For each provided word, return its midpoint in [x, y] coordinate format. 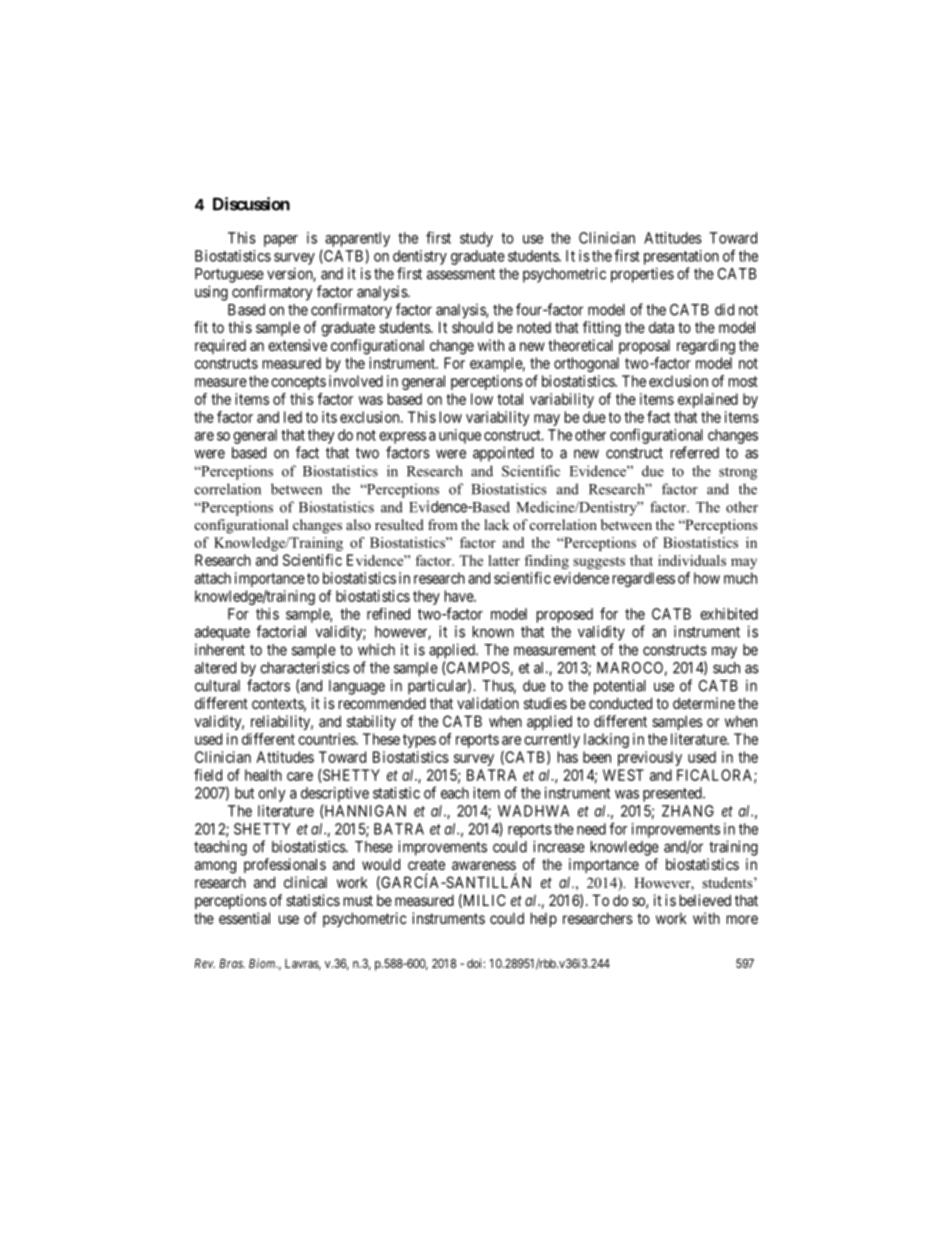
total [510, 399]
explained [708, 400]
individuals [692, 560]
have [460, 596]
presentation [681, 257]
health [263, 775]
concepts [298, 383]
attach [213, 578]
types [419, 741]
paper [281, 241]
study [476, 239]
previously [650, 758]
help [544, 919]
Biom [263, 963]
